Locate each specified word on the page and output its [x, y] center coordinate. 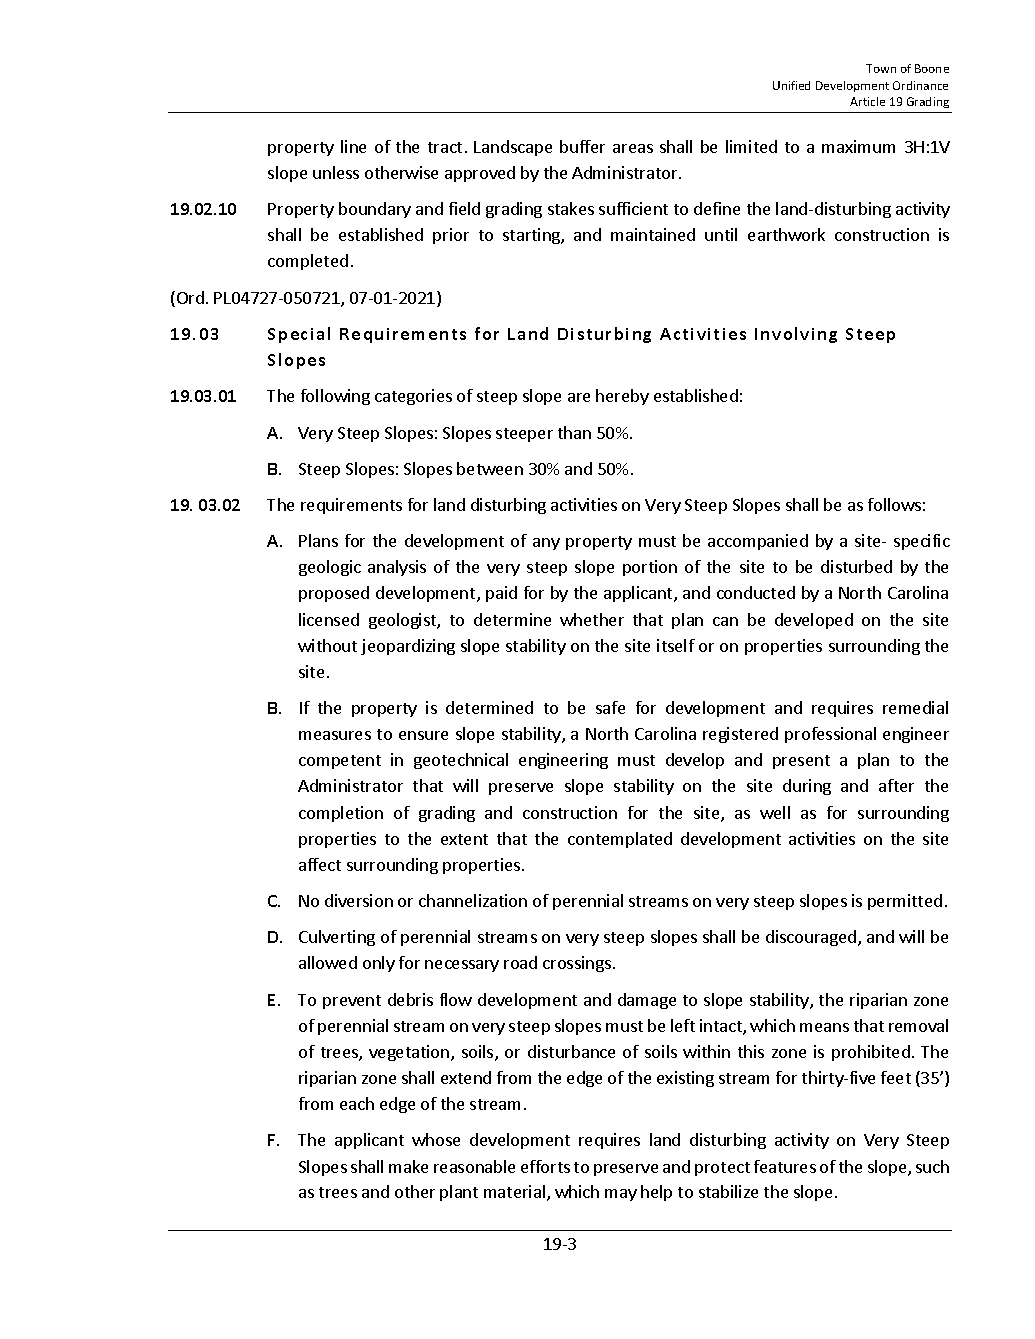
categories [413, 397]
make [408, 1166]
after [896, 785]
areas [633, 148]
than [574, 432]
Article [867, 101]
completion [341, 814]
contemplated [620, 840]
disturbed [856, 566]
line [353, 146]
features [785, 1166]
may [621, 1195]
